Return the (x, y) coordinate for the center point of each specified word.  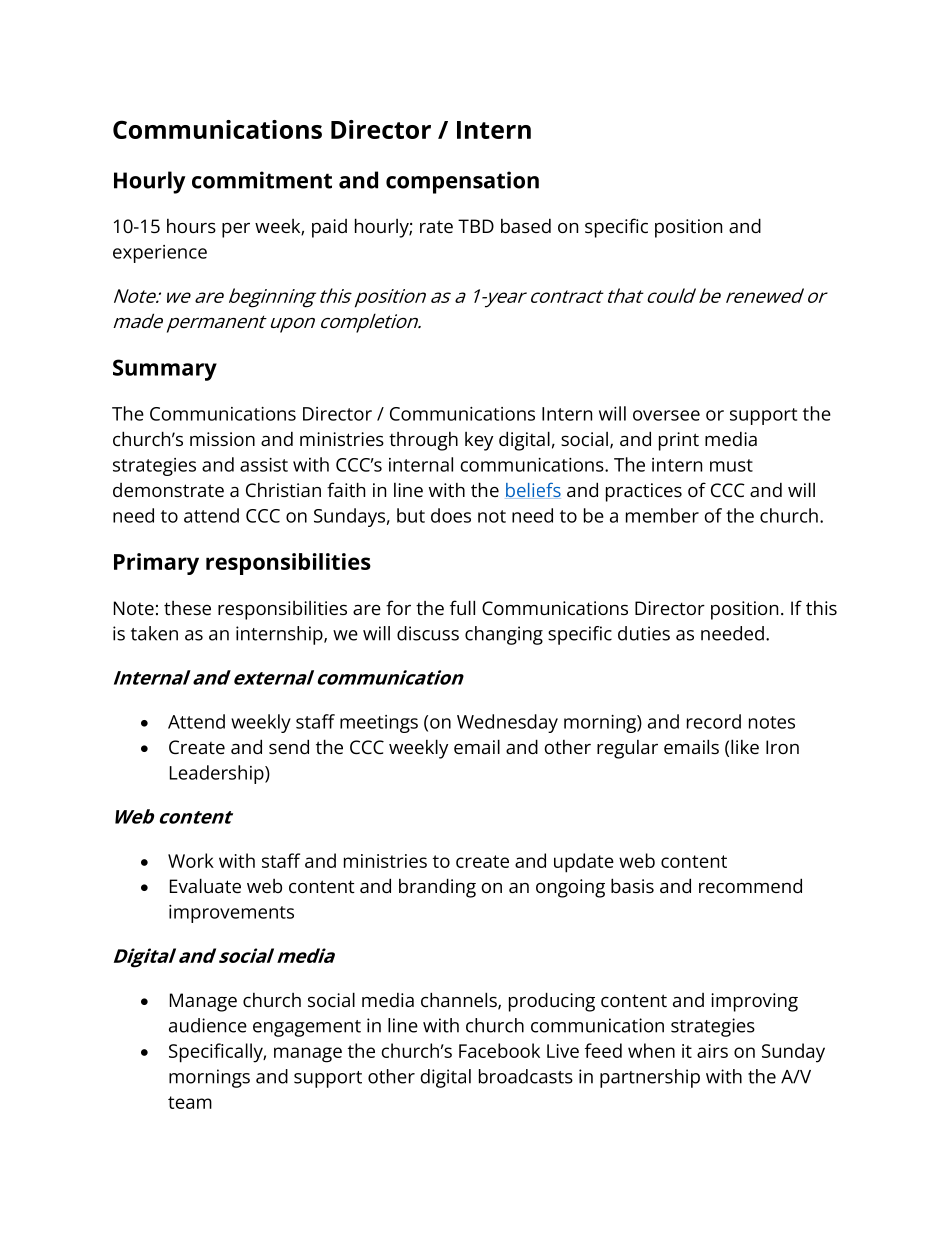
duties (644, 633)
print (679, 441)
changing (504, 635)
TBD (476, 226)
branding (437, 888)
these (187, 608)
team (190, 1102)
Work (191, 860)
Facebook (499, 1050)
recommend (750, 885)
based (526, 225)
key (479, 441)
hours (191, 226)
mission (222, 439)
